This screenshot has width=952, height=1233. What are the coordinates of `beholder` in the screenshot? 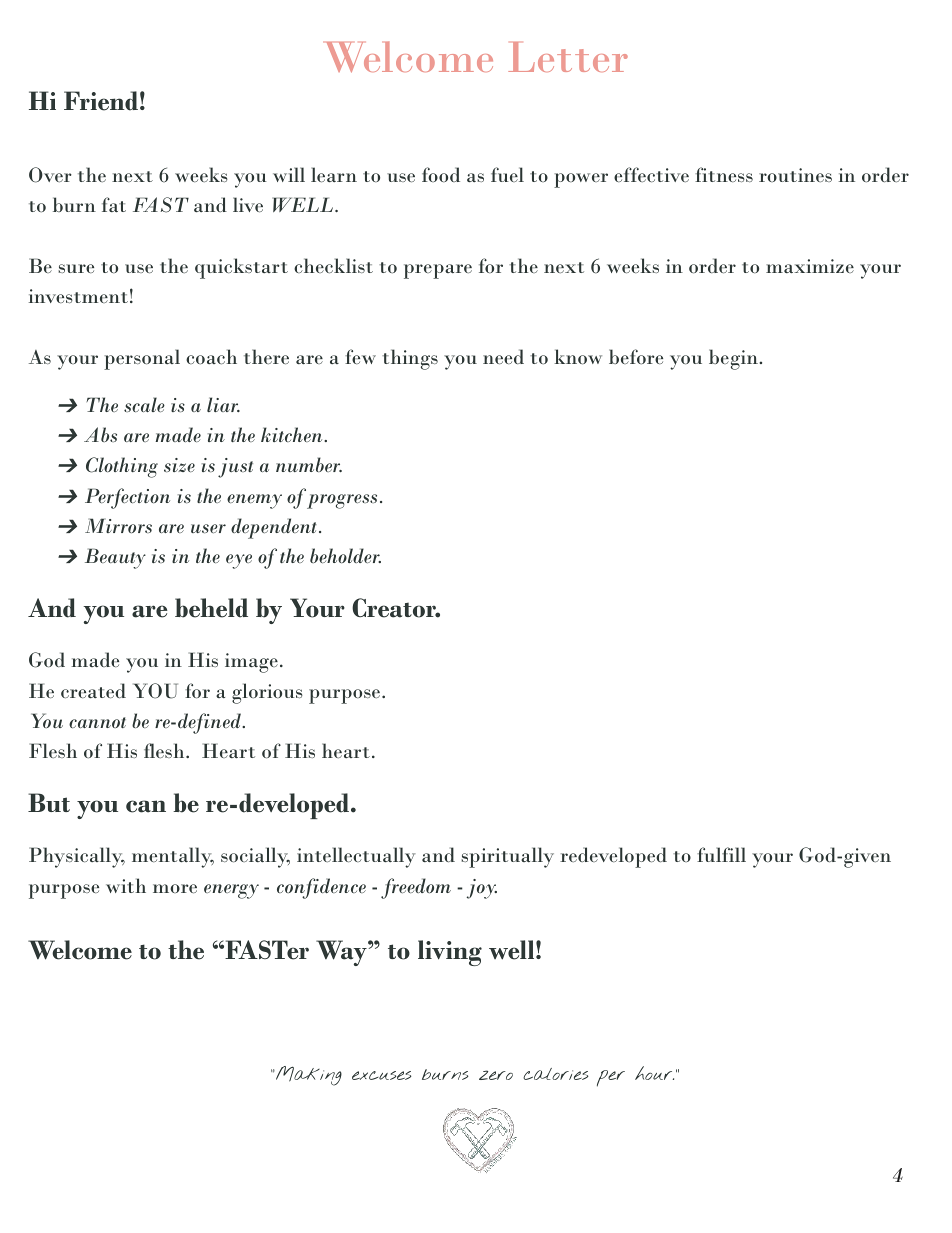 It's located at (345, 556).
